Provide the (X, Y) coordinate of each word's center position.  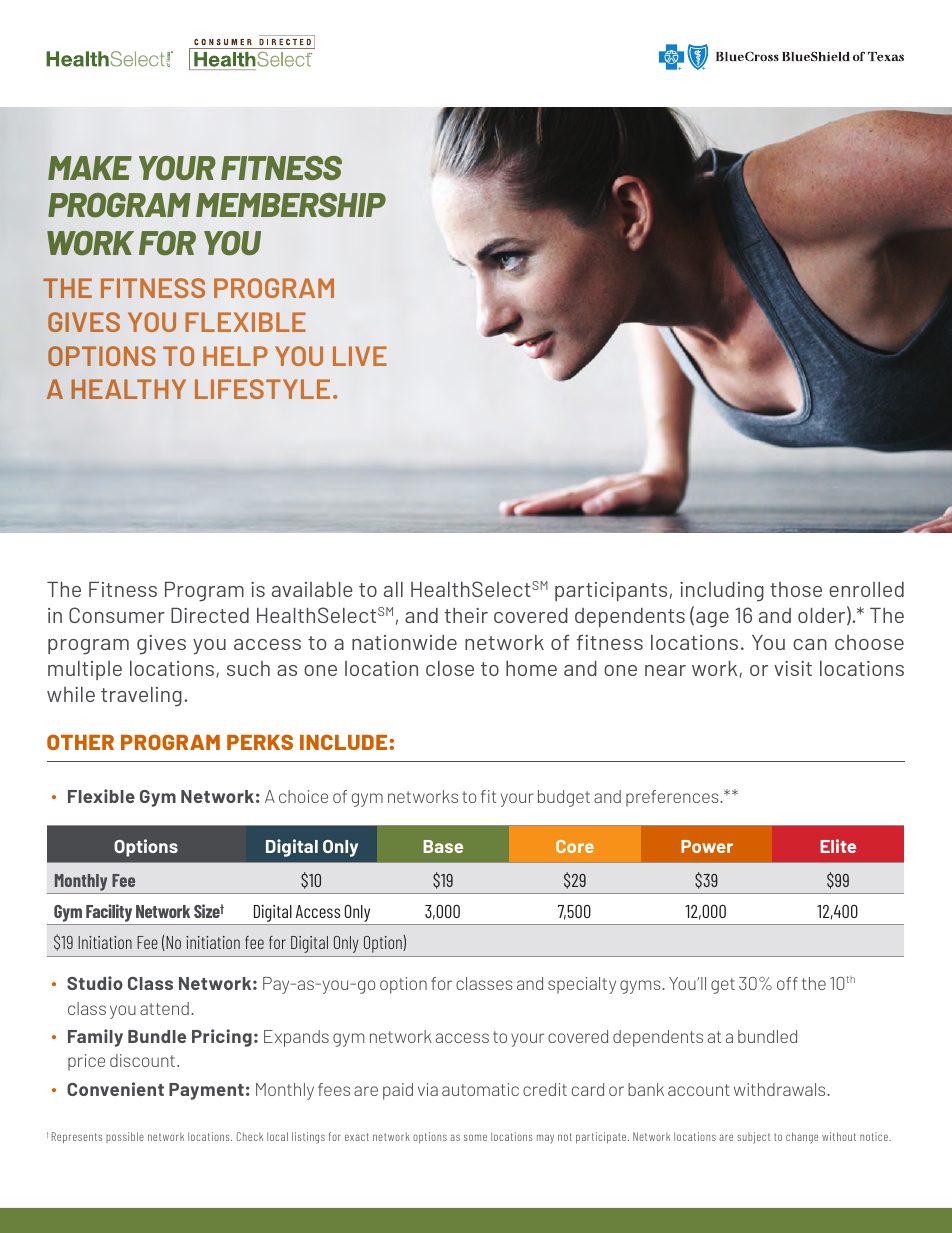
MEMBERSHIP (291, 205)
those (796, 589)
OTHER (80, 742)
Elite (838, 846)
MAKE (90, 168)
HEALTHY (128, 389)
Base (443, 846)
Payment (206, 1091)
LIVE (360, 356)
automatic (480, 1089)
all (393, 589)
